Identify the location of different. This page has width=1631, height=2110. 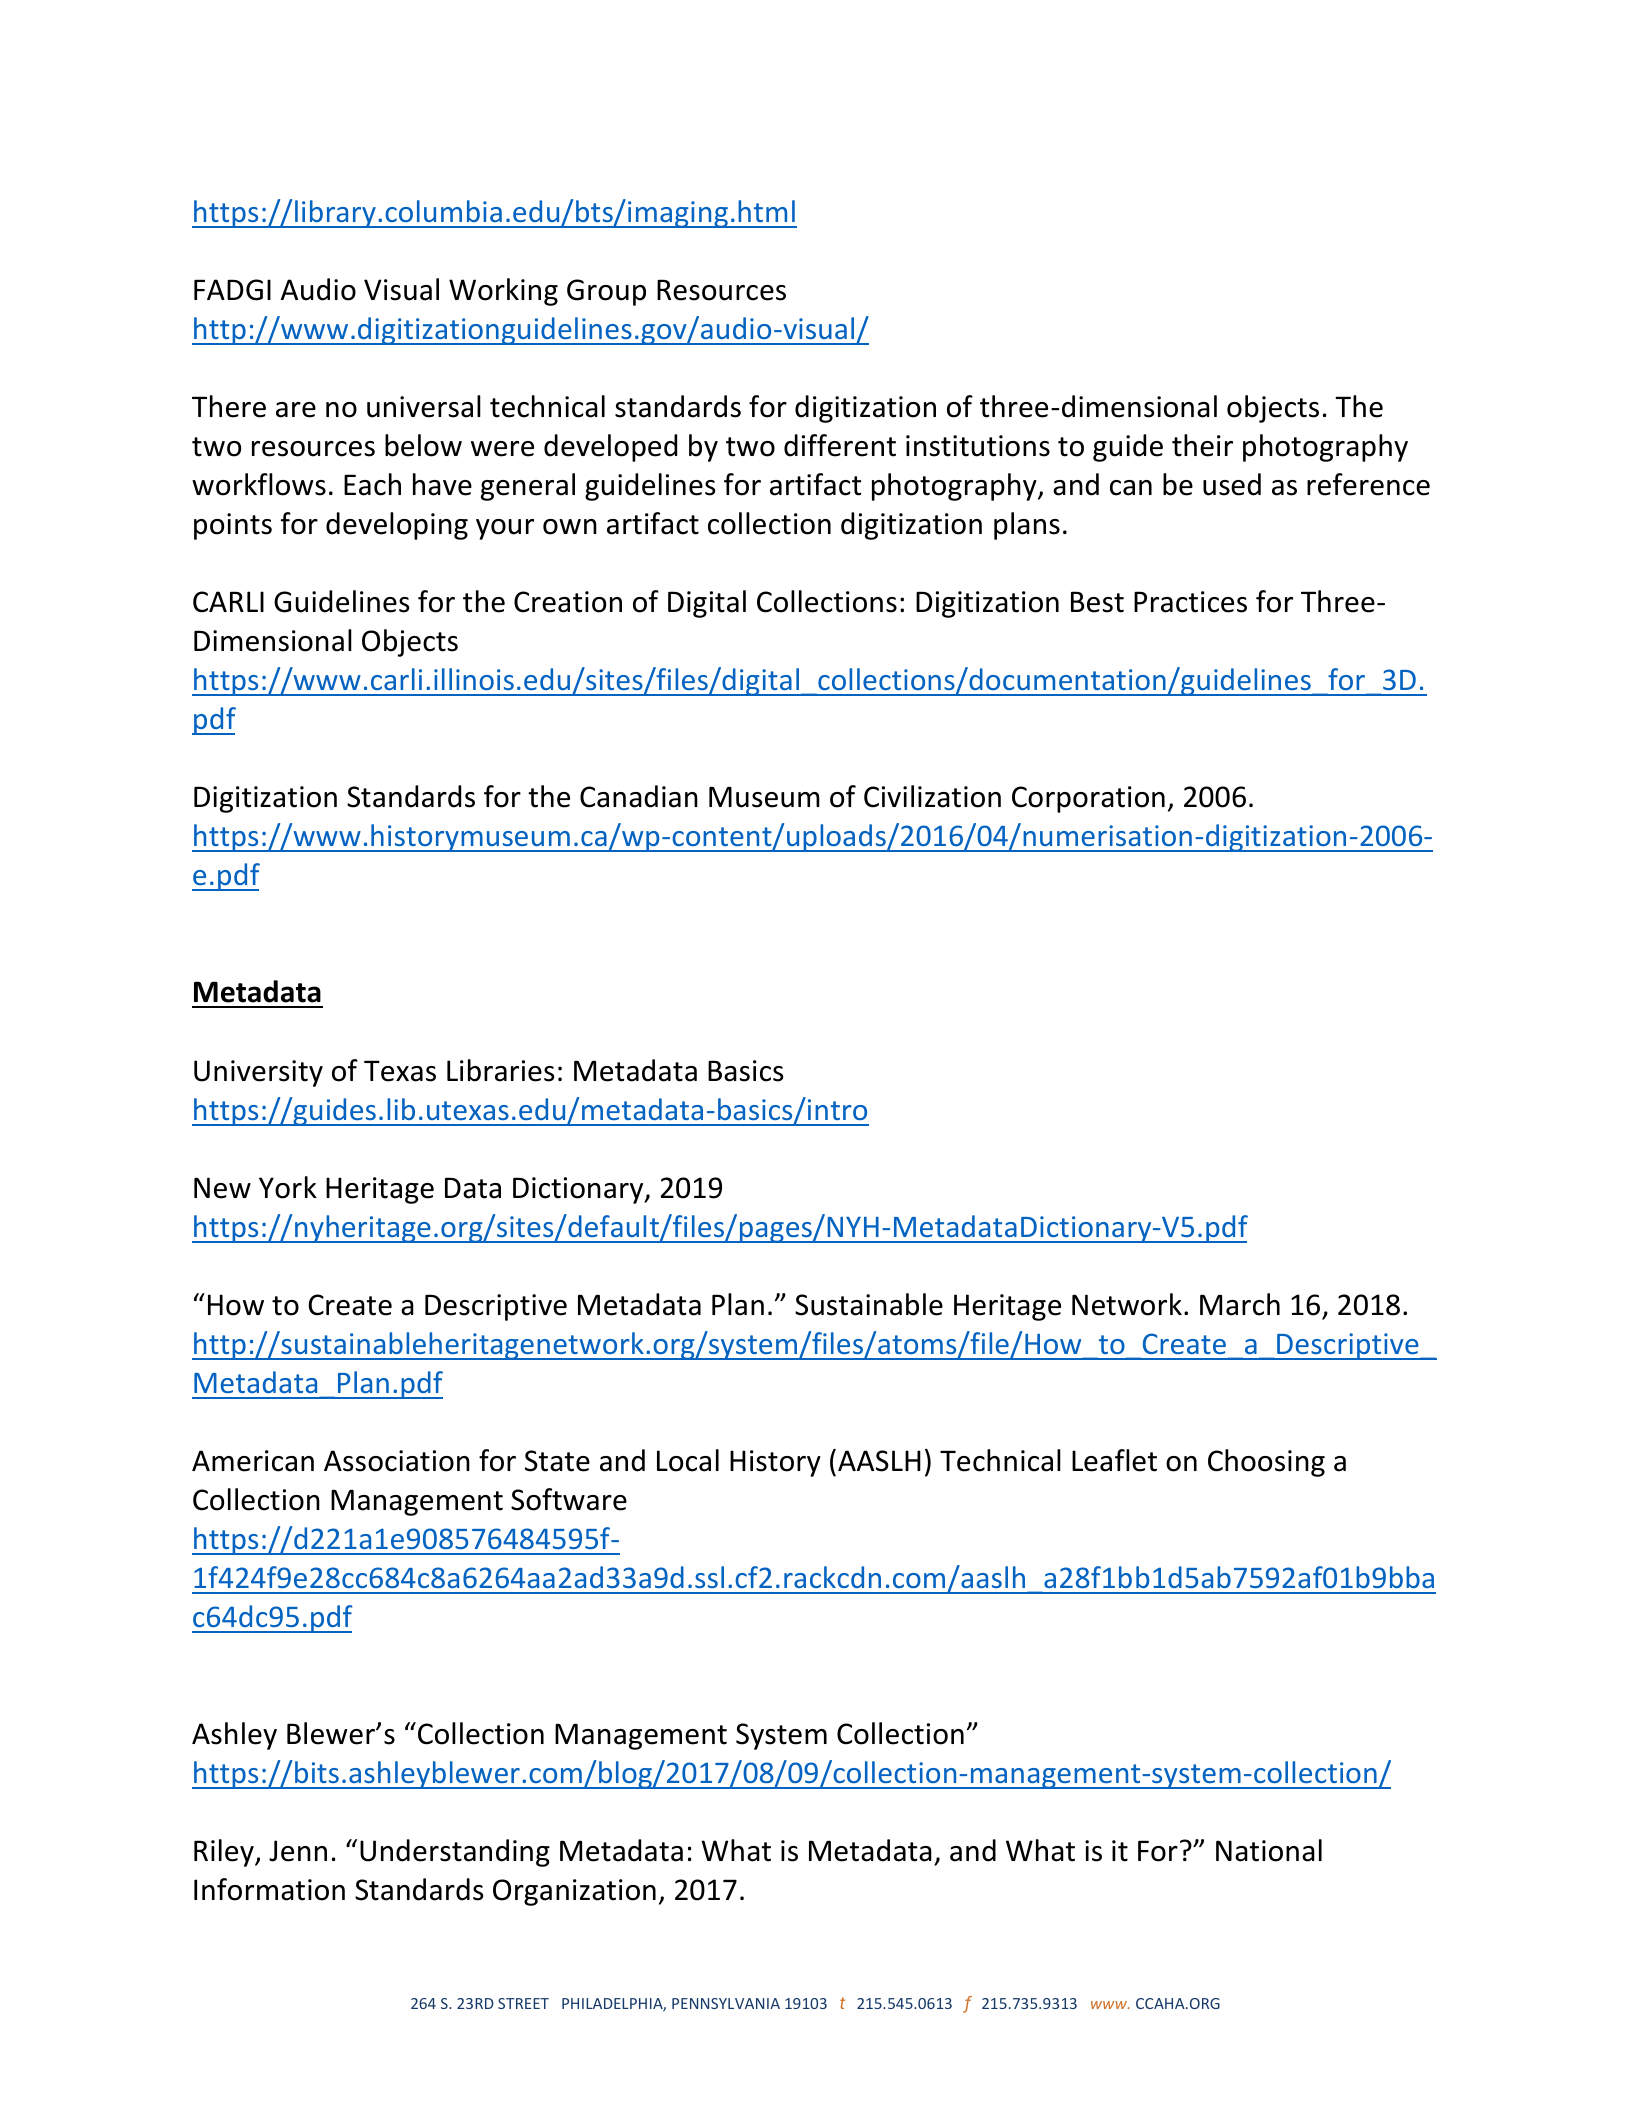
(840, 445).
